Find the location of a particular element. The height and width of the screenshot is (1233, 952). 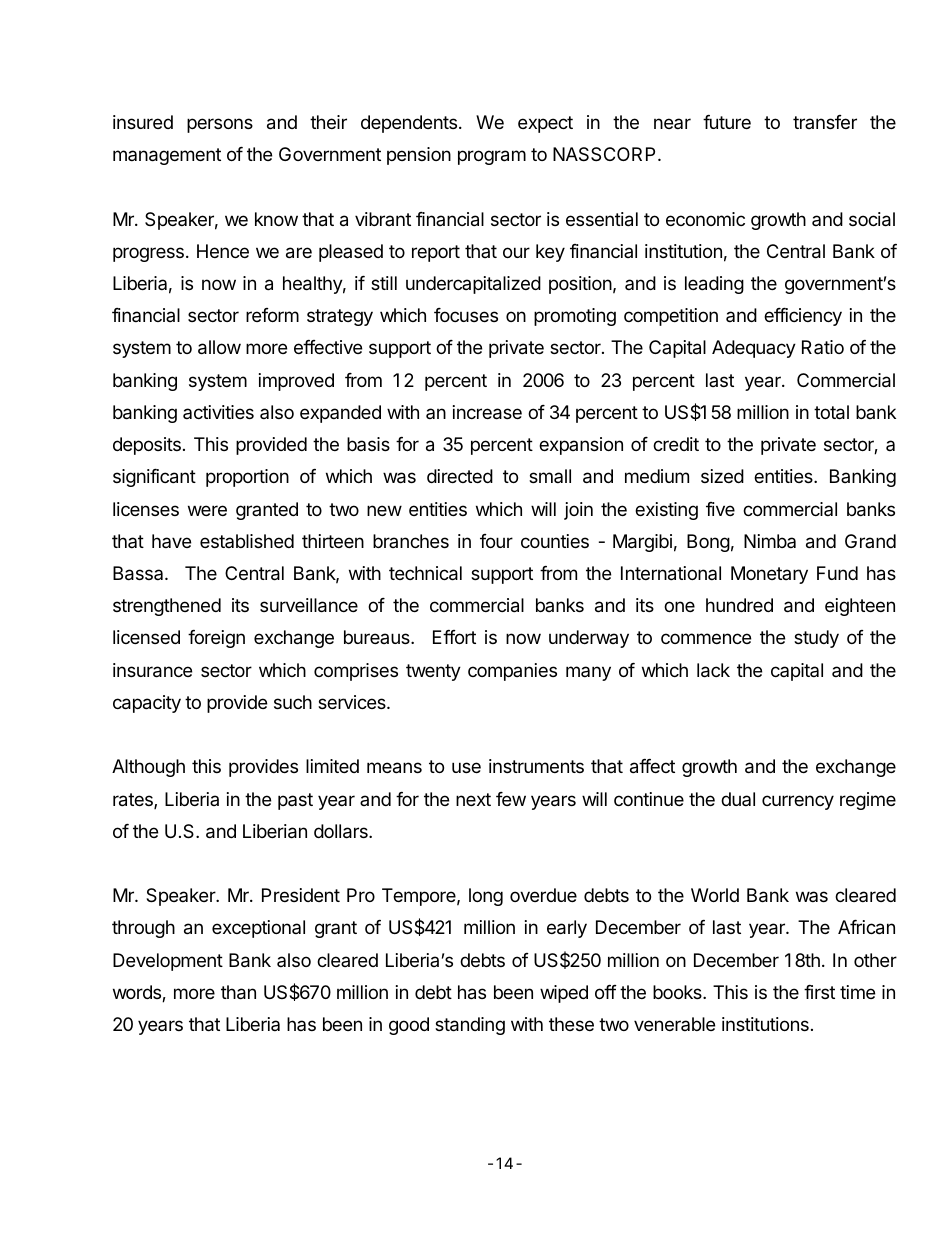

past is located at coordinates (295, 801).
